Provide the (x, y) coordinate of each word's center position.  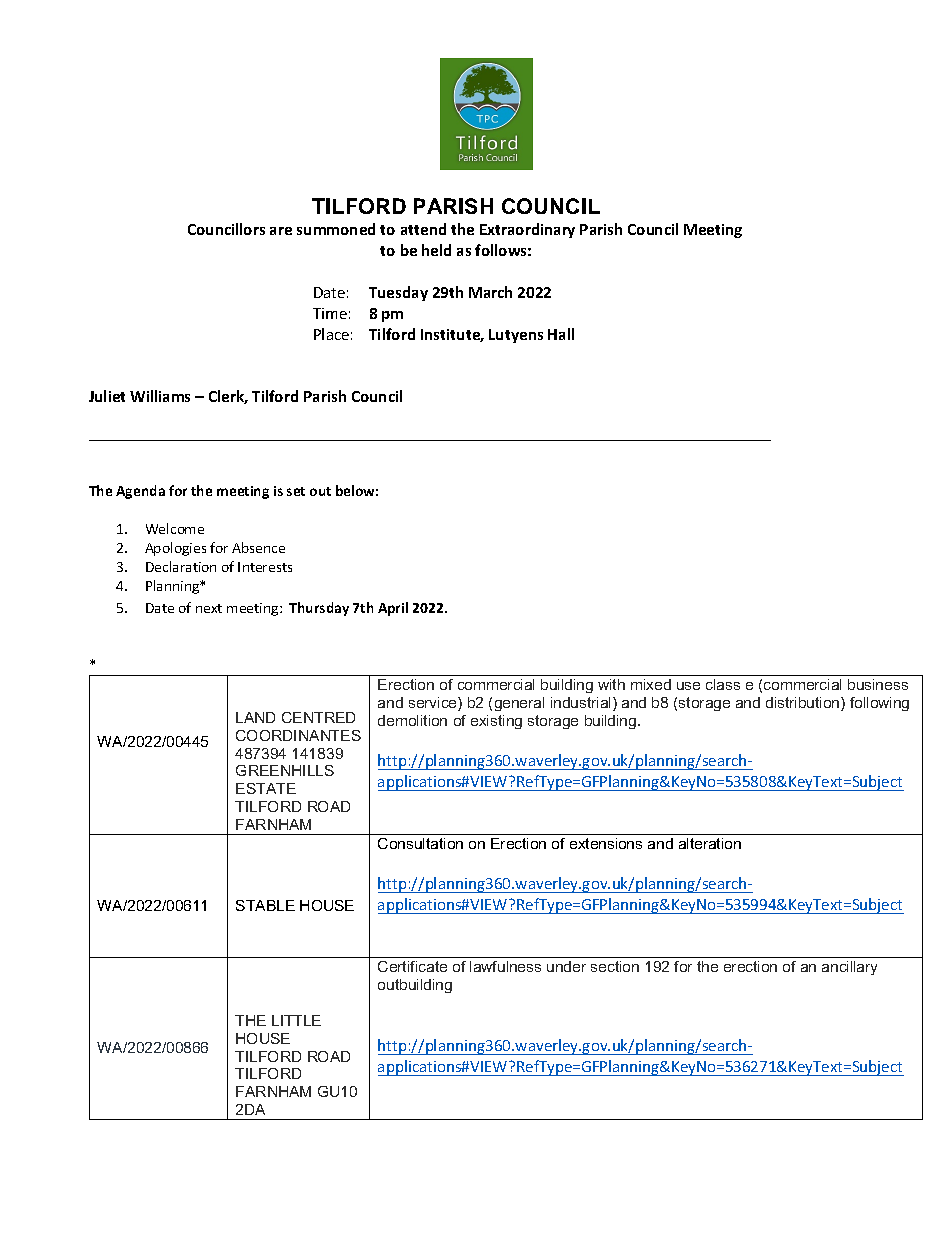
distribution (804, 704)
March (490, 292)
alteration (710, 843)
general (519, 704)
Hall (561, 334)
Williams (160, 396)
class (723, 684)
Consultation (420, 843)
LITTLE (296, 1020)
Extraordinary (527, 230)
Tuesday (398, 293)
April (393, 609)
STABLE (265, 905)
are (281, 231)
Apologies (175, 549)
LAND (255, 717)
